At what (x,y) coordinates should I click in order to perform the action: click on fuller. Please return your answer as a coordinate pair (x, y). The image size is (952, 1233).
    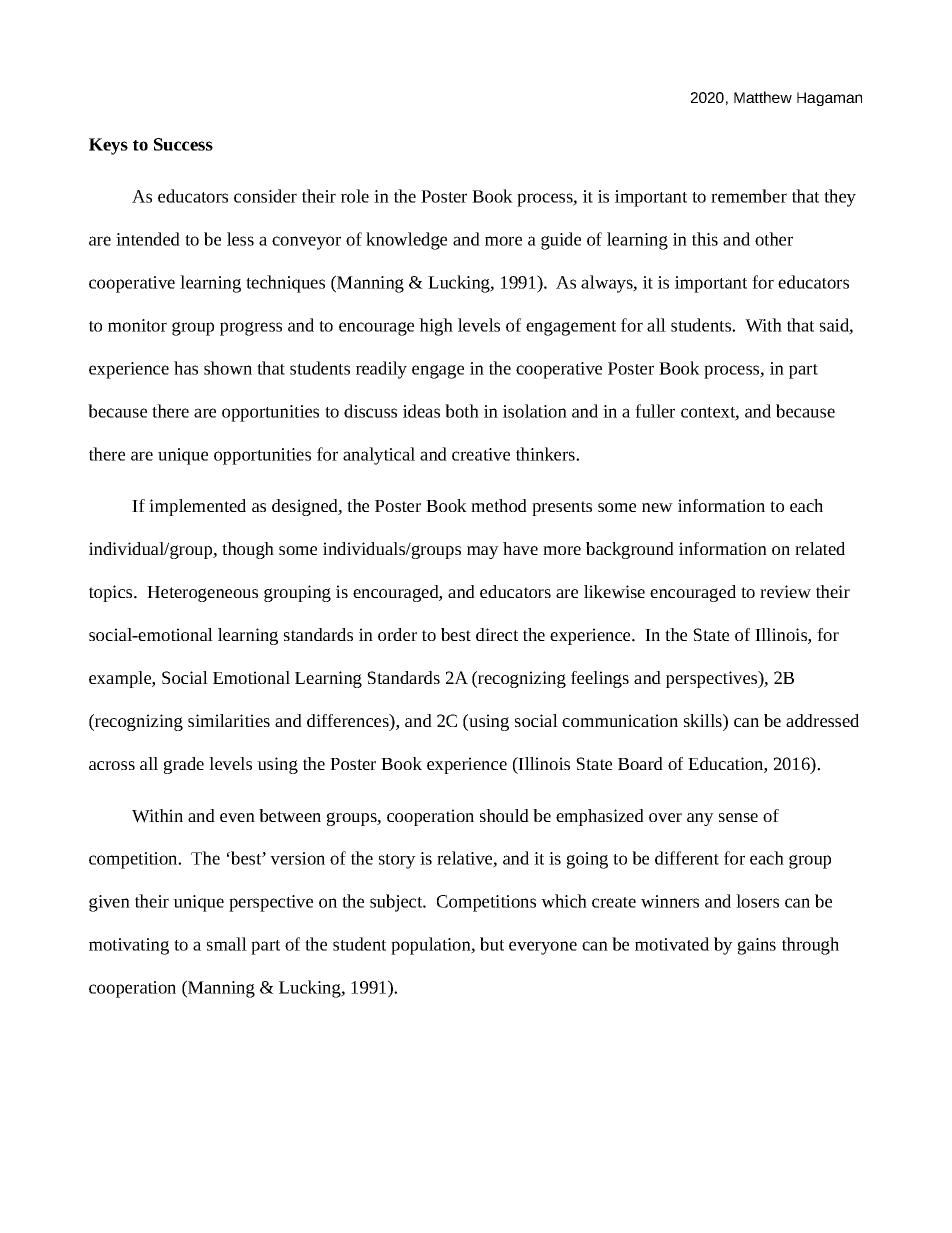
    Looking at the image, I should click on (655, 411).
